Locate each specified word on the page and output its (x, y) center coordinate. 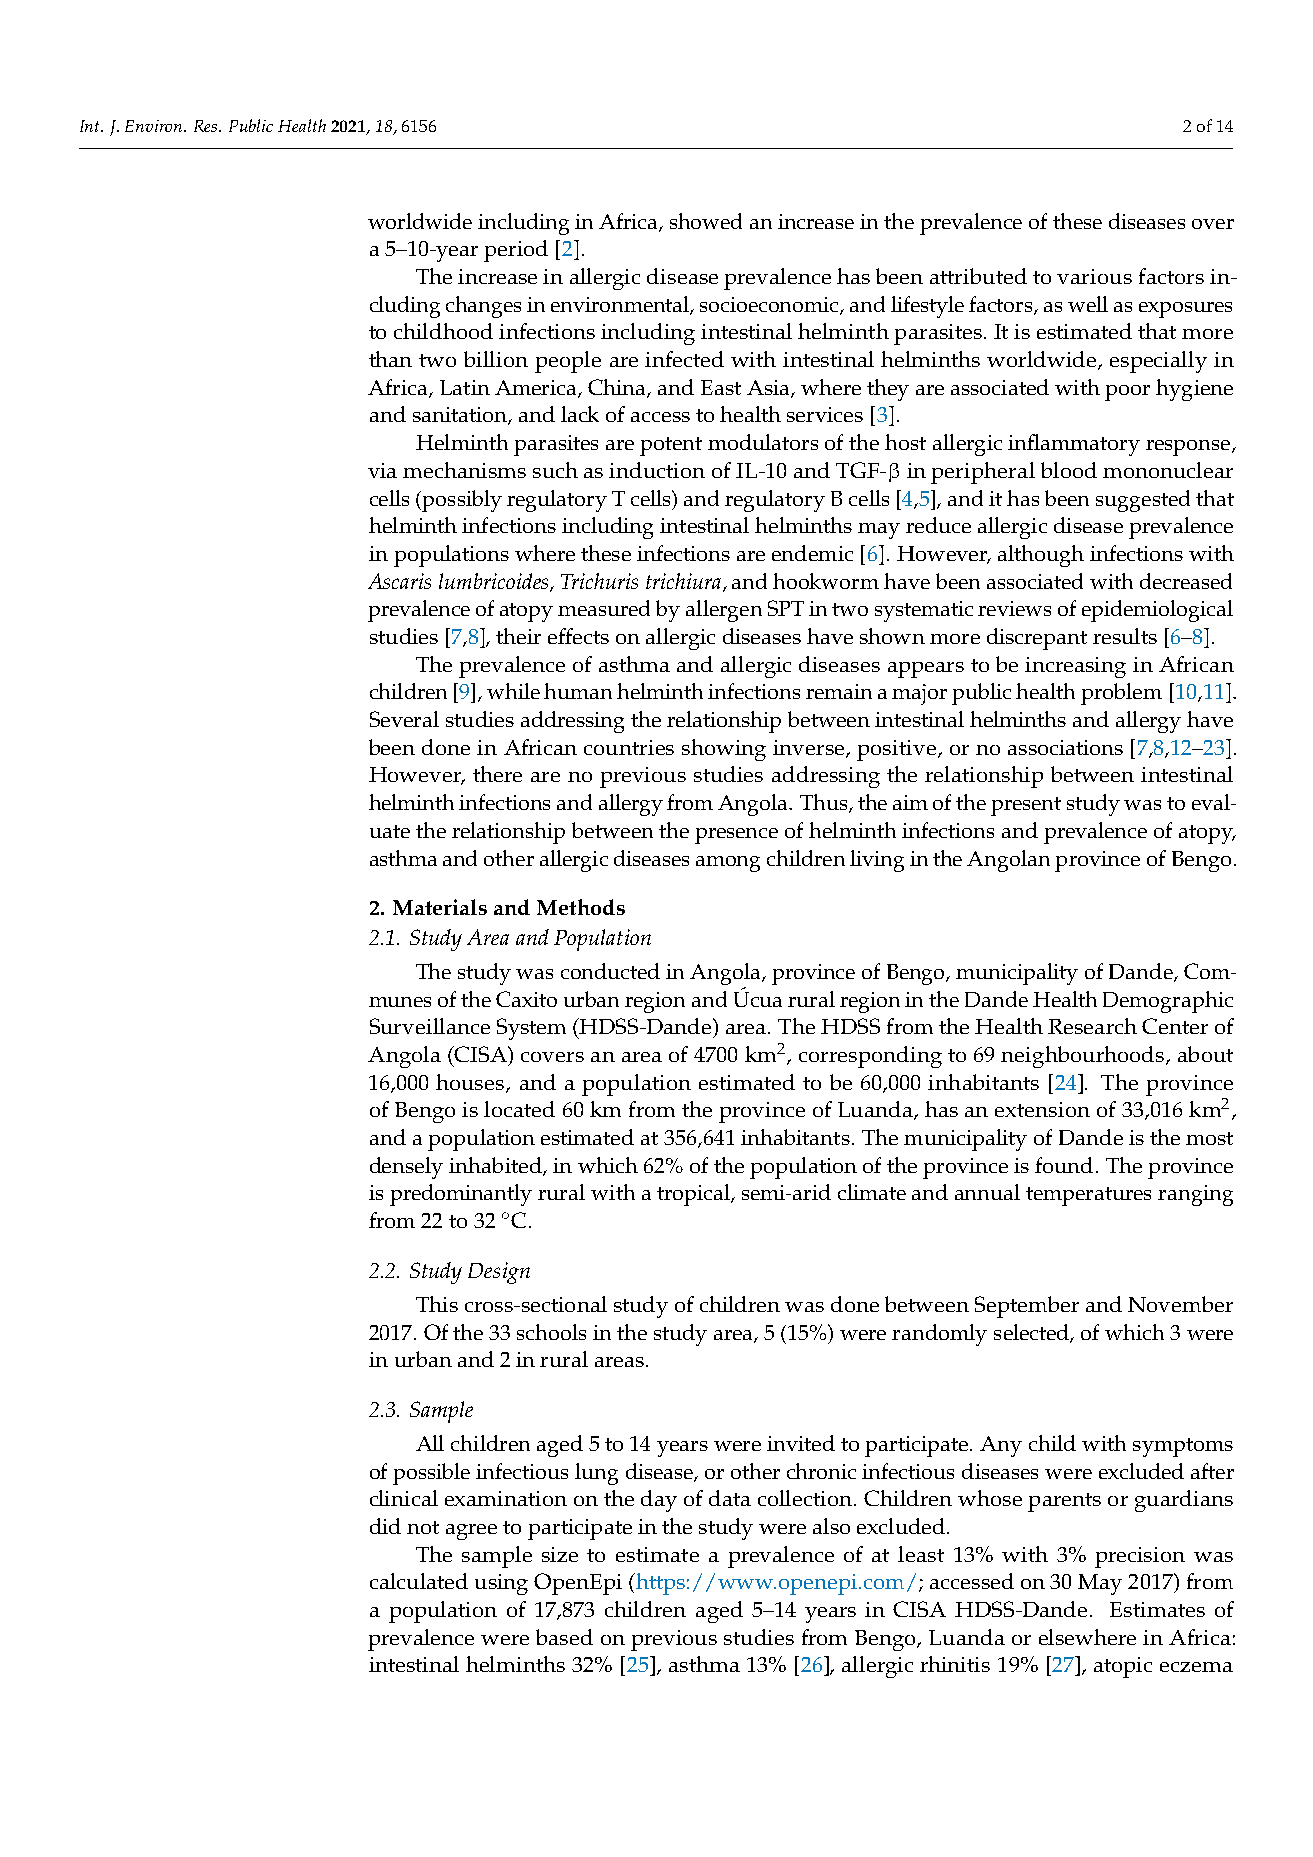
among (728, 864)
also (831, 1526)
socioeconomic (770, 306)
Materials (440, 907)
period (516, 251)
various (1094, 276)
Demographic (1168, 1002)
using (501, 1584)
